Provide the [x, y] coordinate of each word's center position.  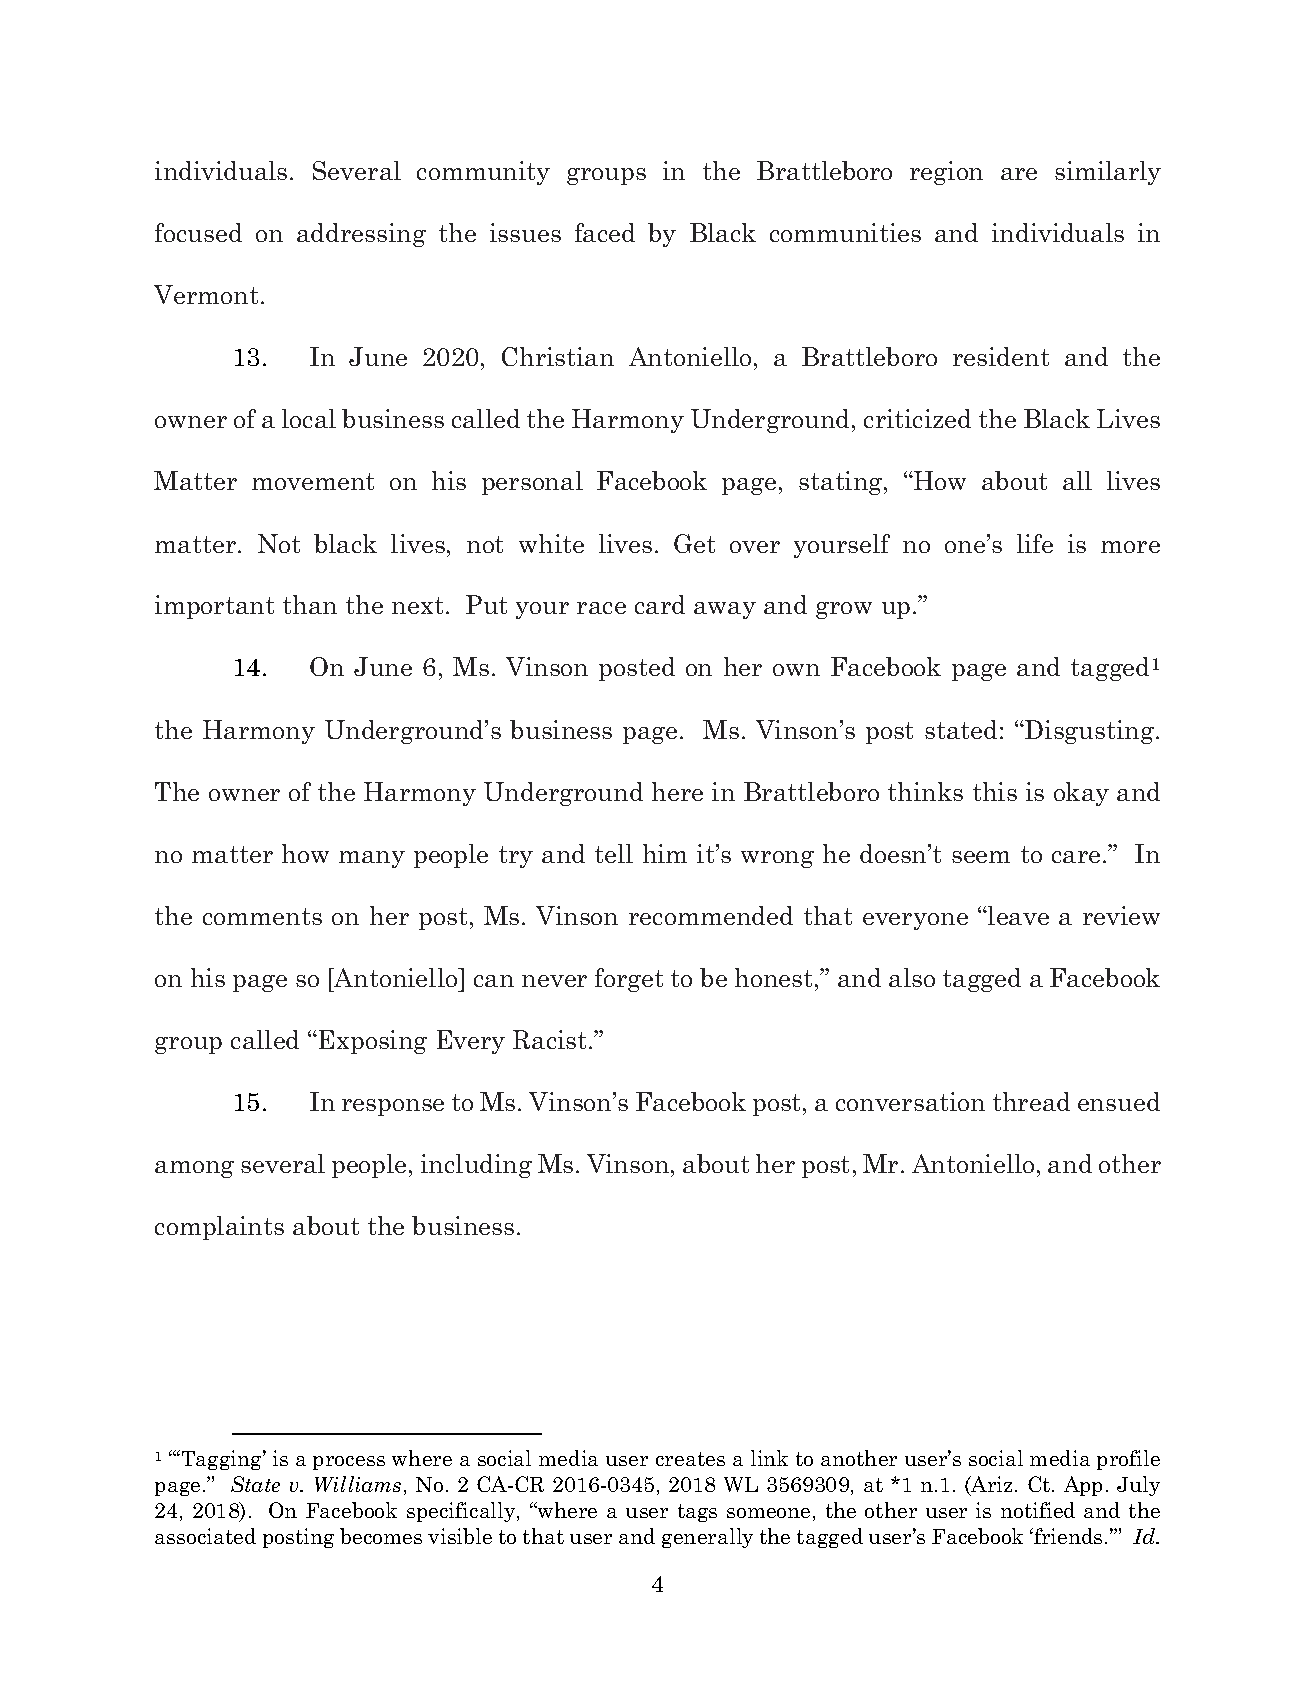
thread [1031, 1101]
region [946, 173]
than [310, 604]
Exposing [373, 1042]
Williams [358, 1484]
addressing [361, 235]
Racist [549, 1039]
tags [697, 1513]
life [1035, 543]
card [660, 604]
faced [605, 232]
